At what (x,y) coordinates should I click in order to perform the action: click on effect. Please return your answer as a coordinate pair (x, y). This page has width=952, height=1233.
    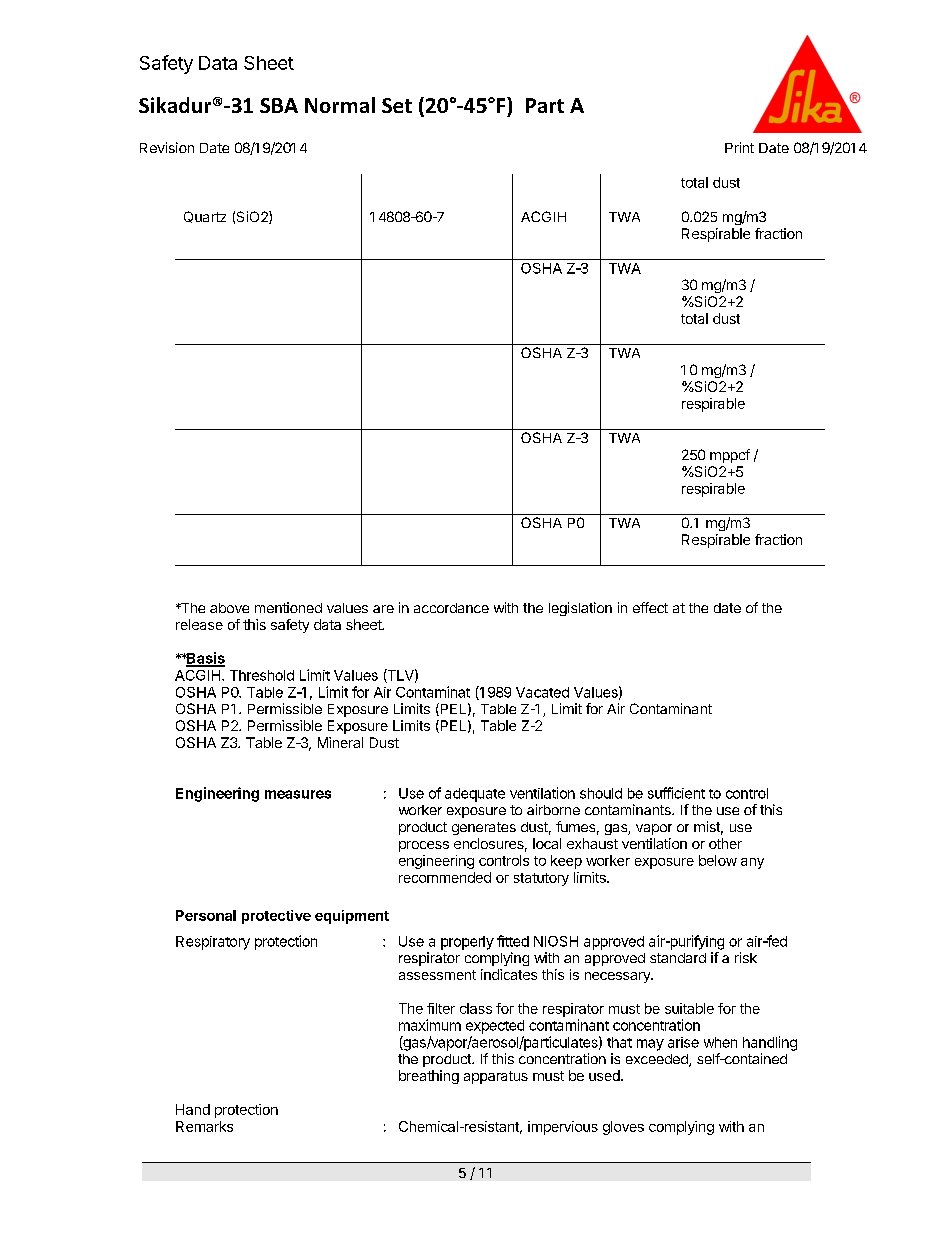
    Looking at the image, I should click on (650, 607).
